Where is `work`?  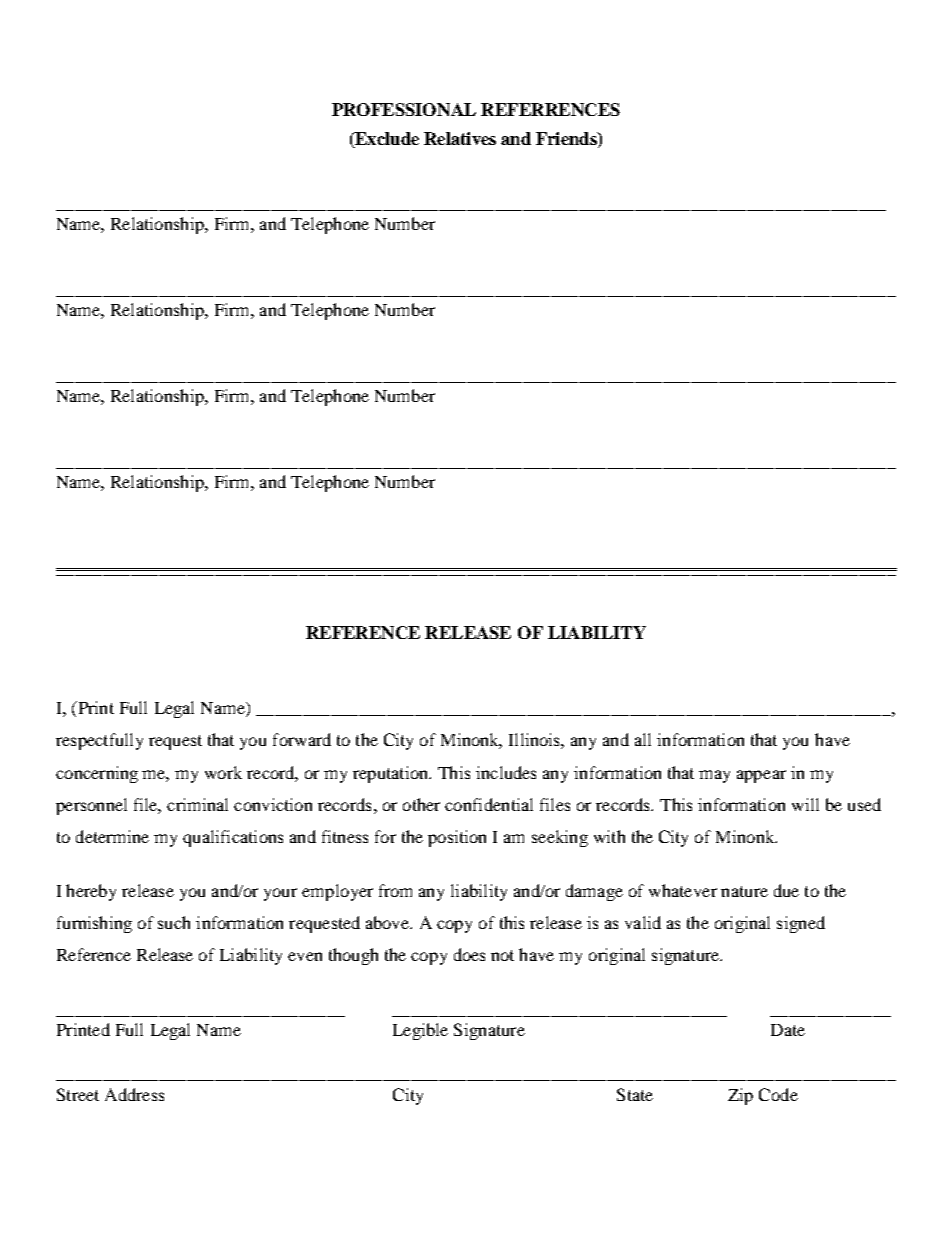
work is located at coordinates (223, 772).
